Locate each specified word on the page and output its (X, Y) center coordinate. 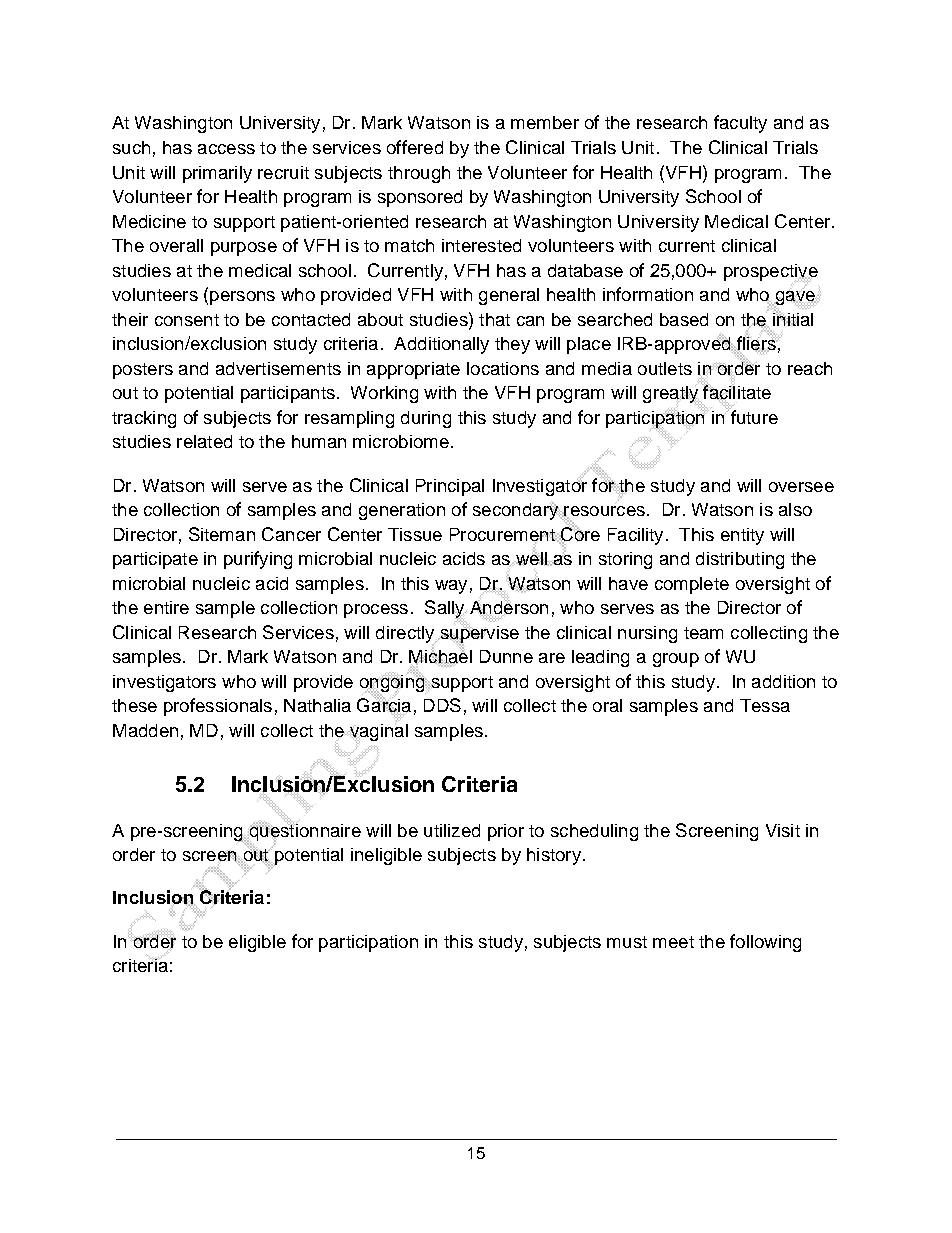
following (765, 943)
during (426, 419)
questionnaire (304, 832)
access (226, 149)
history (554, 856)
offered (415, 147)
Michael (440, 656)
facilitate (736, 392)
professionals (218, 707)
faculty (740, 124)
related (204, 441)
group (676, 660)
